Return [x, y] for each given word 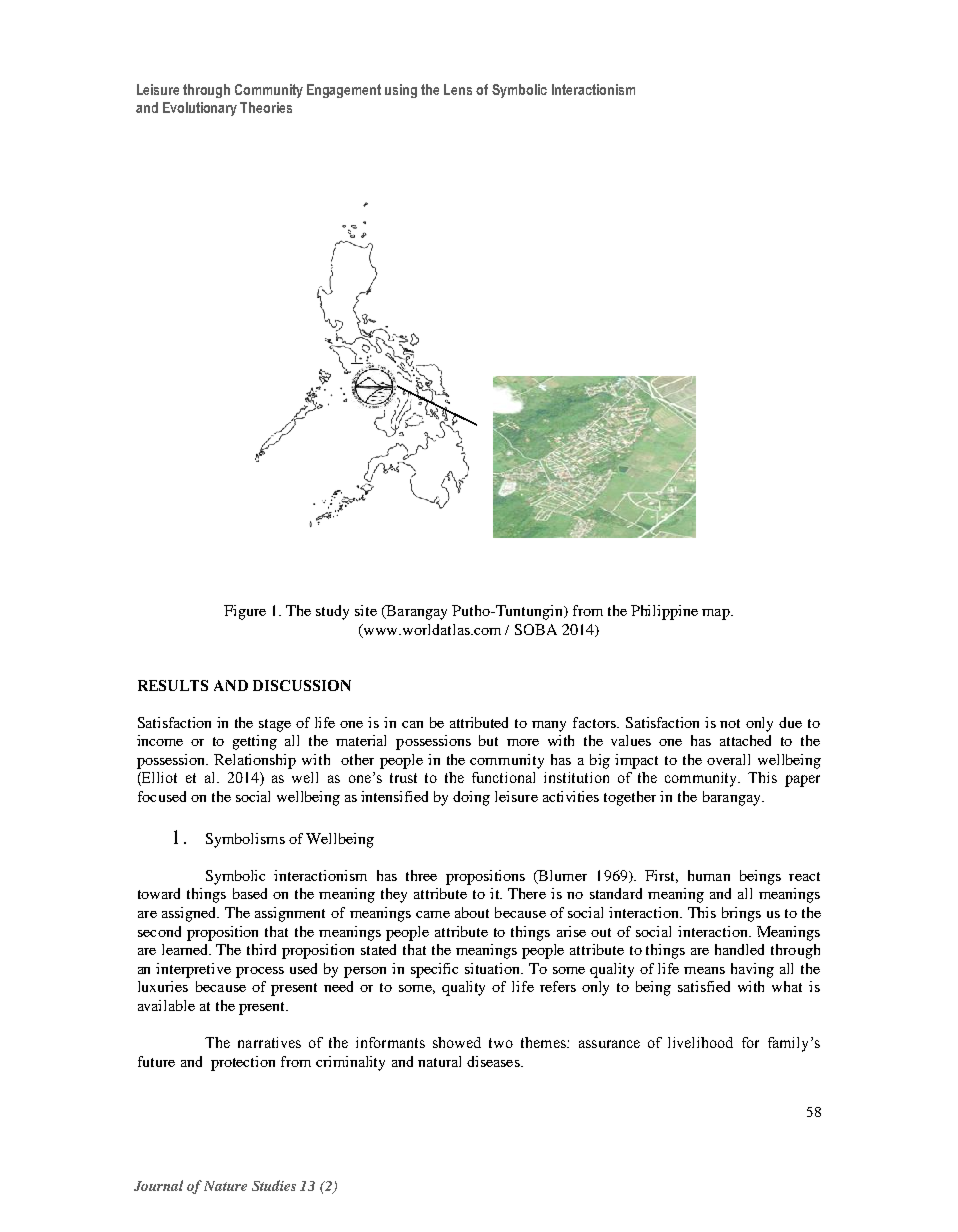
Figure [245, 612]
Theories [266, 107]
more [523, 742]
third [261, 949]
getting [255, 742]
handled [739, 949]
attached [745, 740]
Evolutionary [200, 109]
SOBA [536, 629]
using [401, 91]
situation [494, 968]
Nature [225, 1186]
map [717, 614]
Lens [458, 89]
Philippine [664, 612]
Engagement [344, 91]
